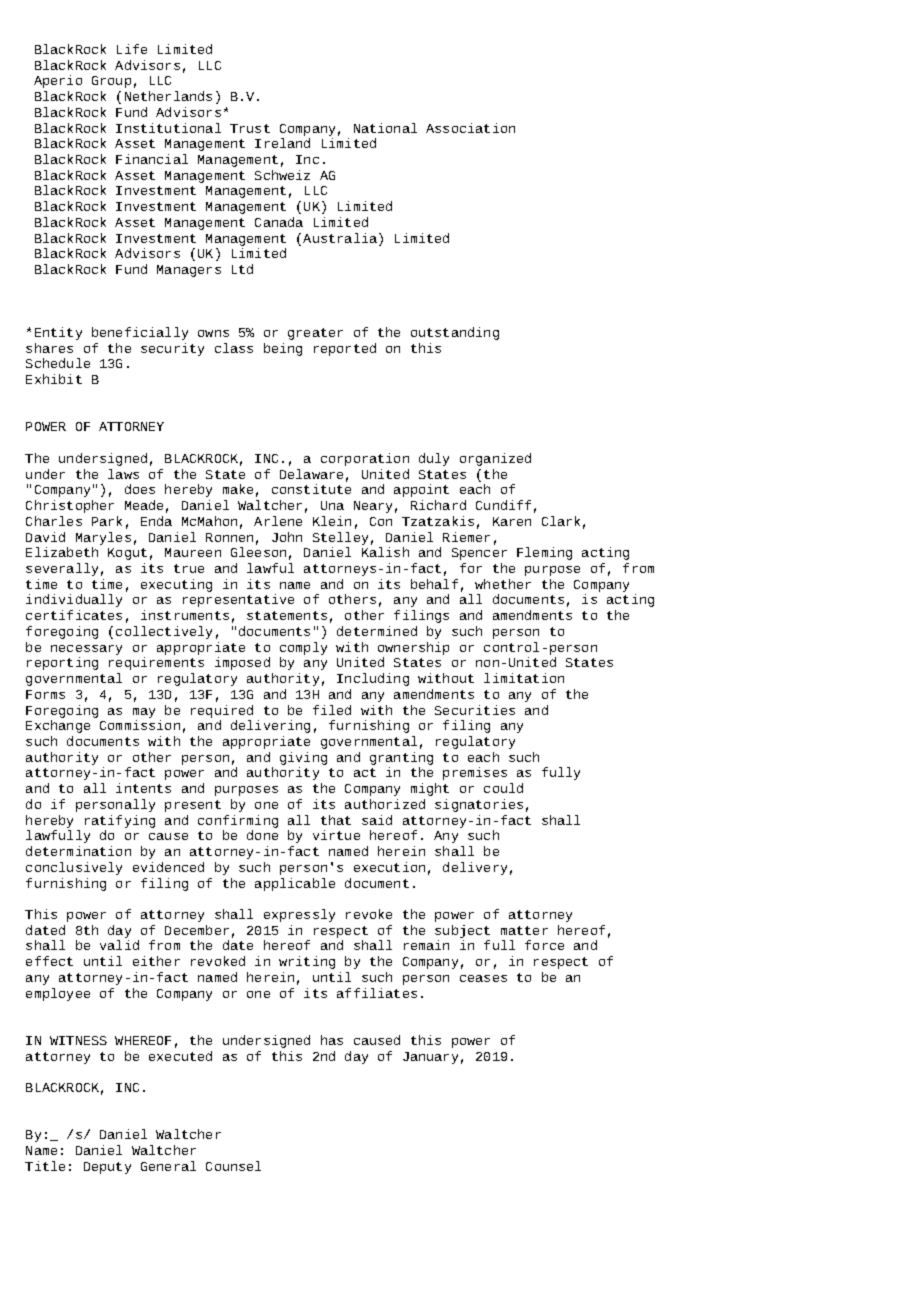 The image size is (924, 1308). Describe the element at coordinates (503, 584) in the screenshot. I see `whether` at that location.
